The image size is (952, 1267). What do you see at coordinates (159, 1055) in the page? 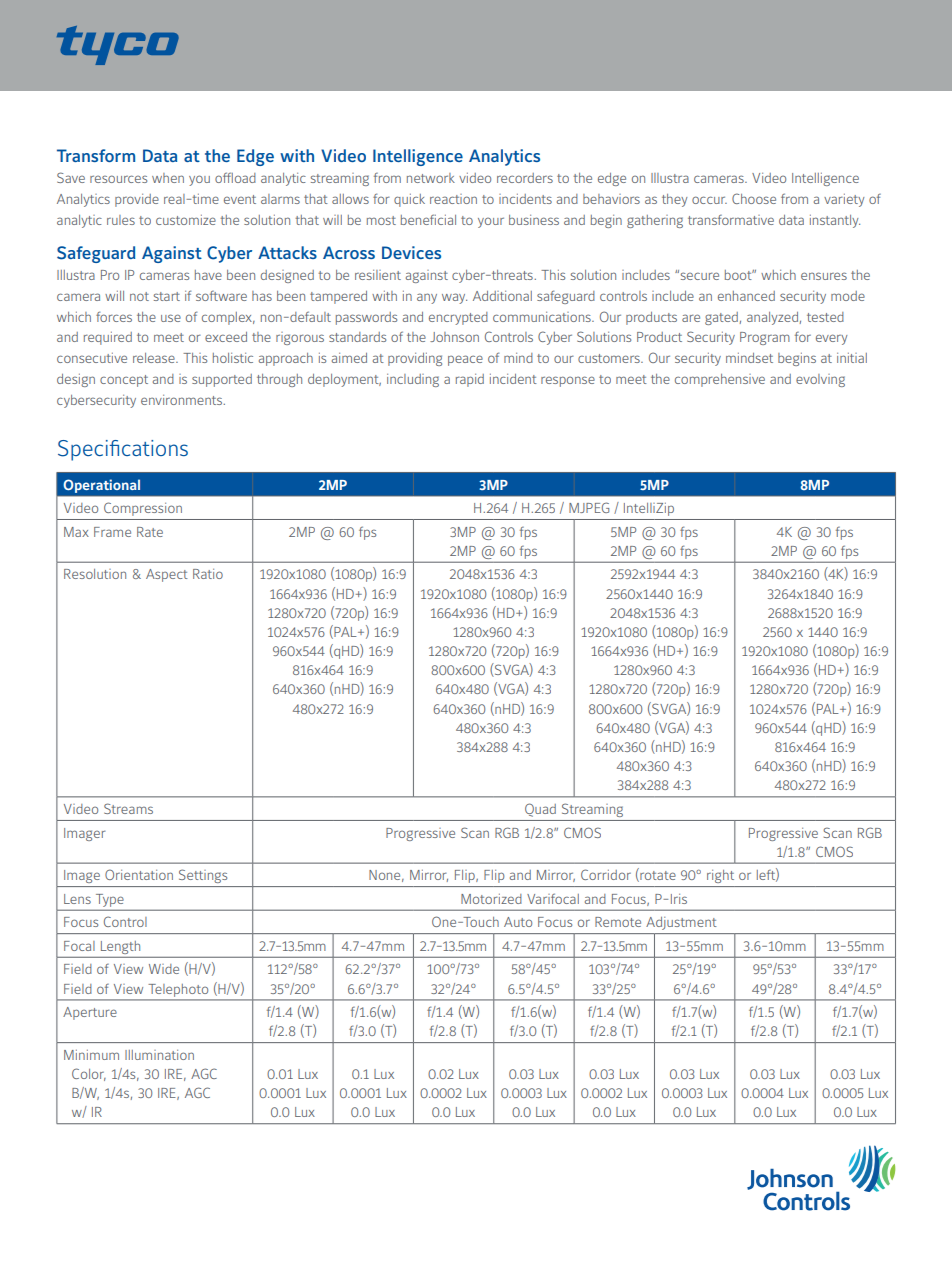
I see `Illumination` at bounding box center [159, 1055].
